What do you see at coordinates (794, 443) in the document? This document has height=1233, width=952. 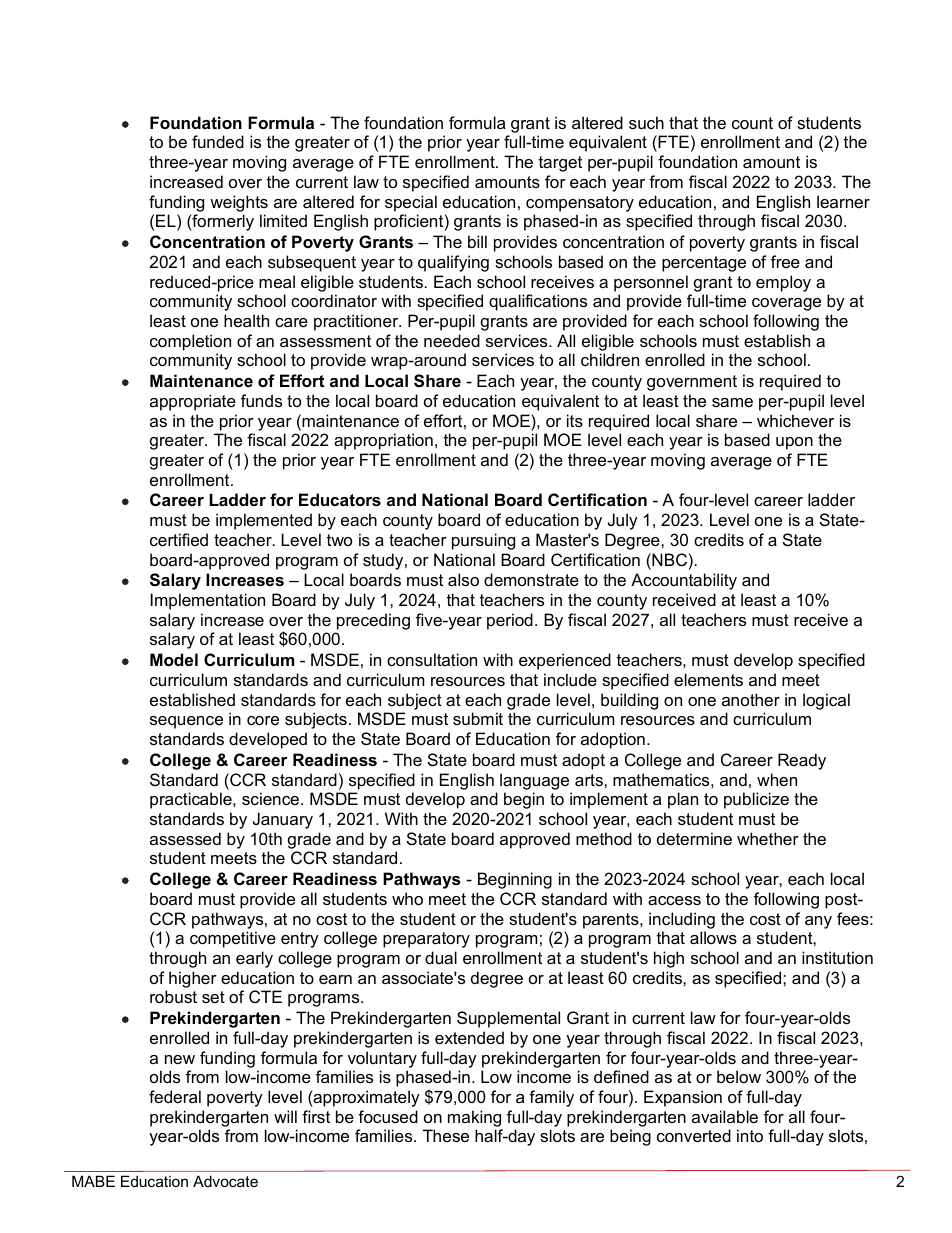 I see `upon` at bounding box center [794, 443].
